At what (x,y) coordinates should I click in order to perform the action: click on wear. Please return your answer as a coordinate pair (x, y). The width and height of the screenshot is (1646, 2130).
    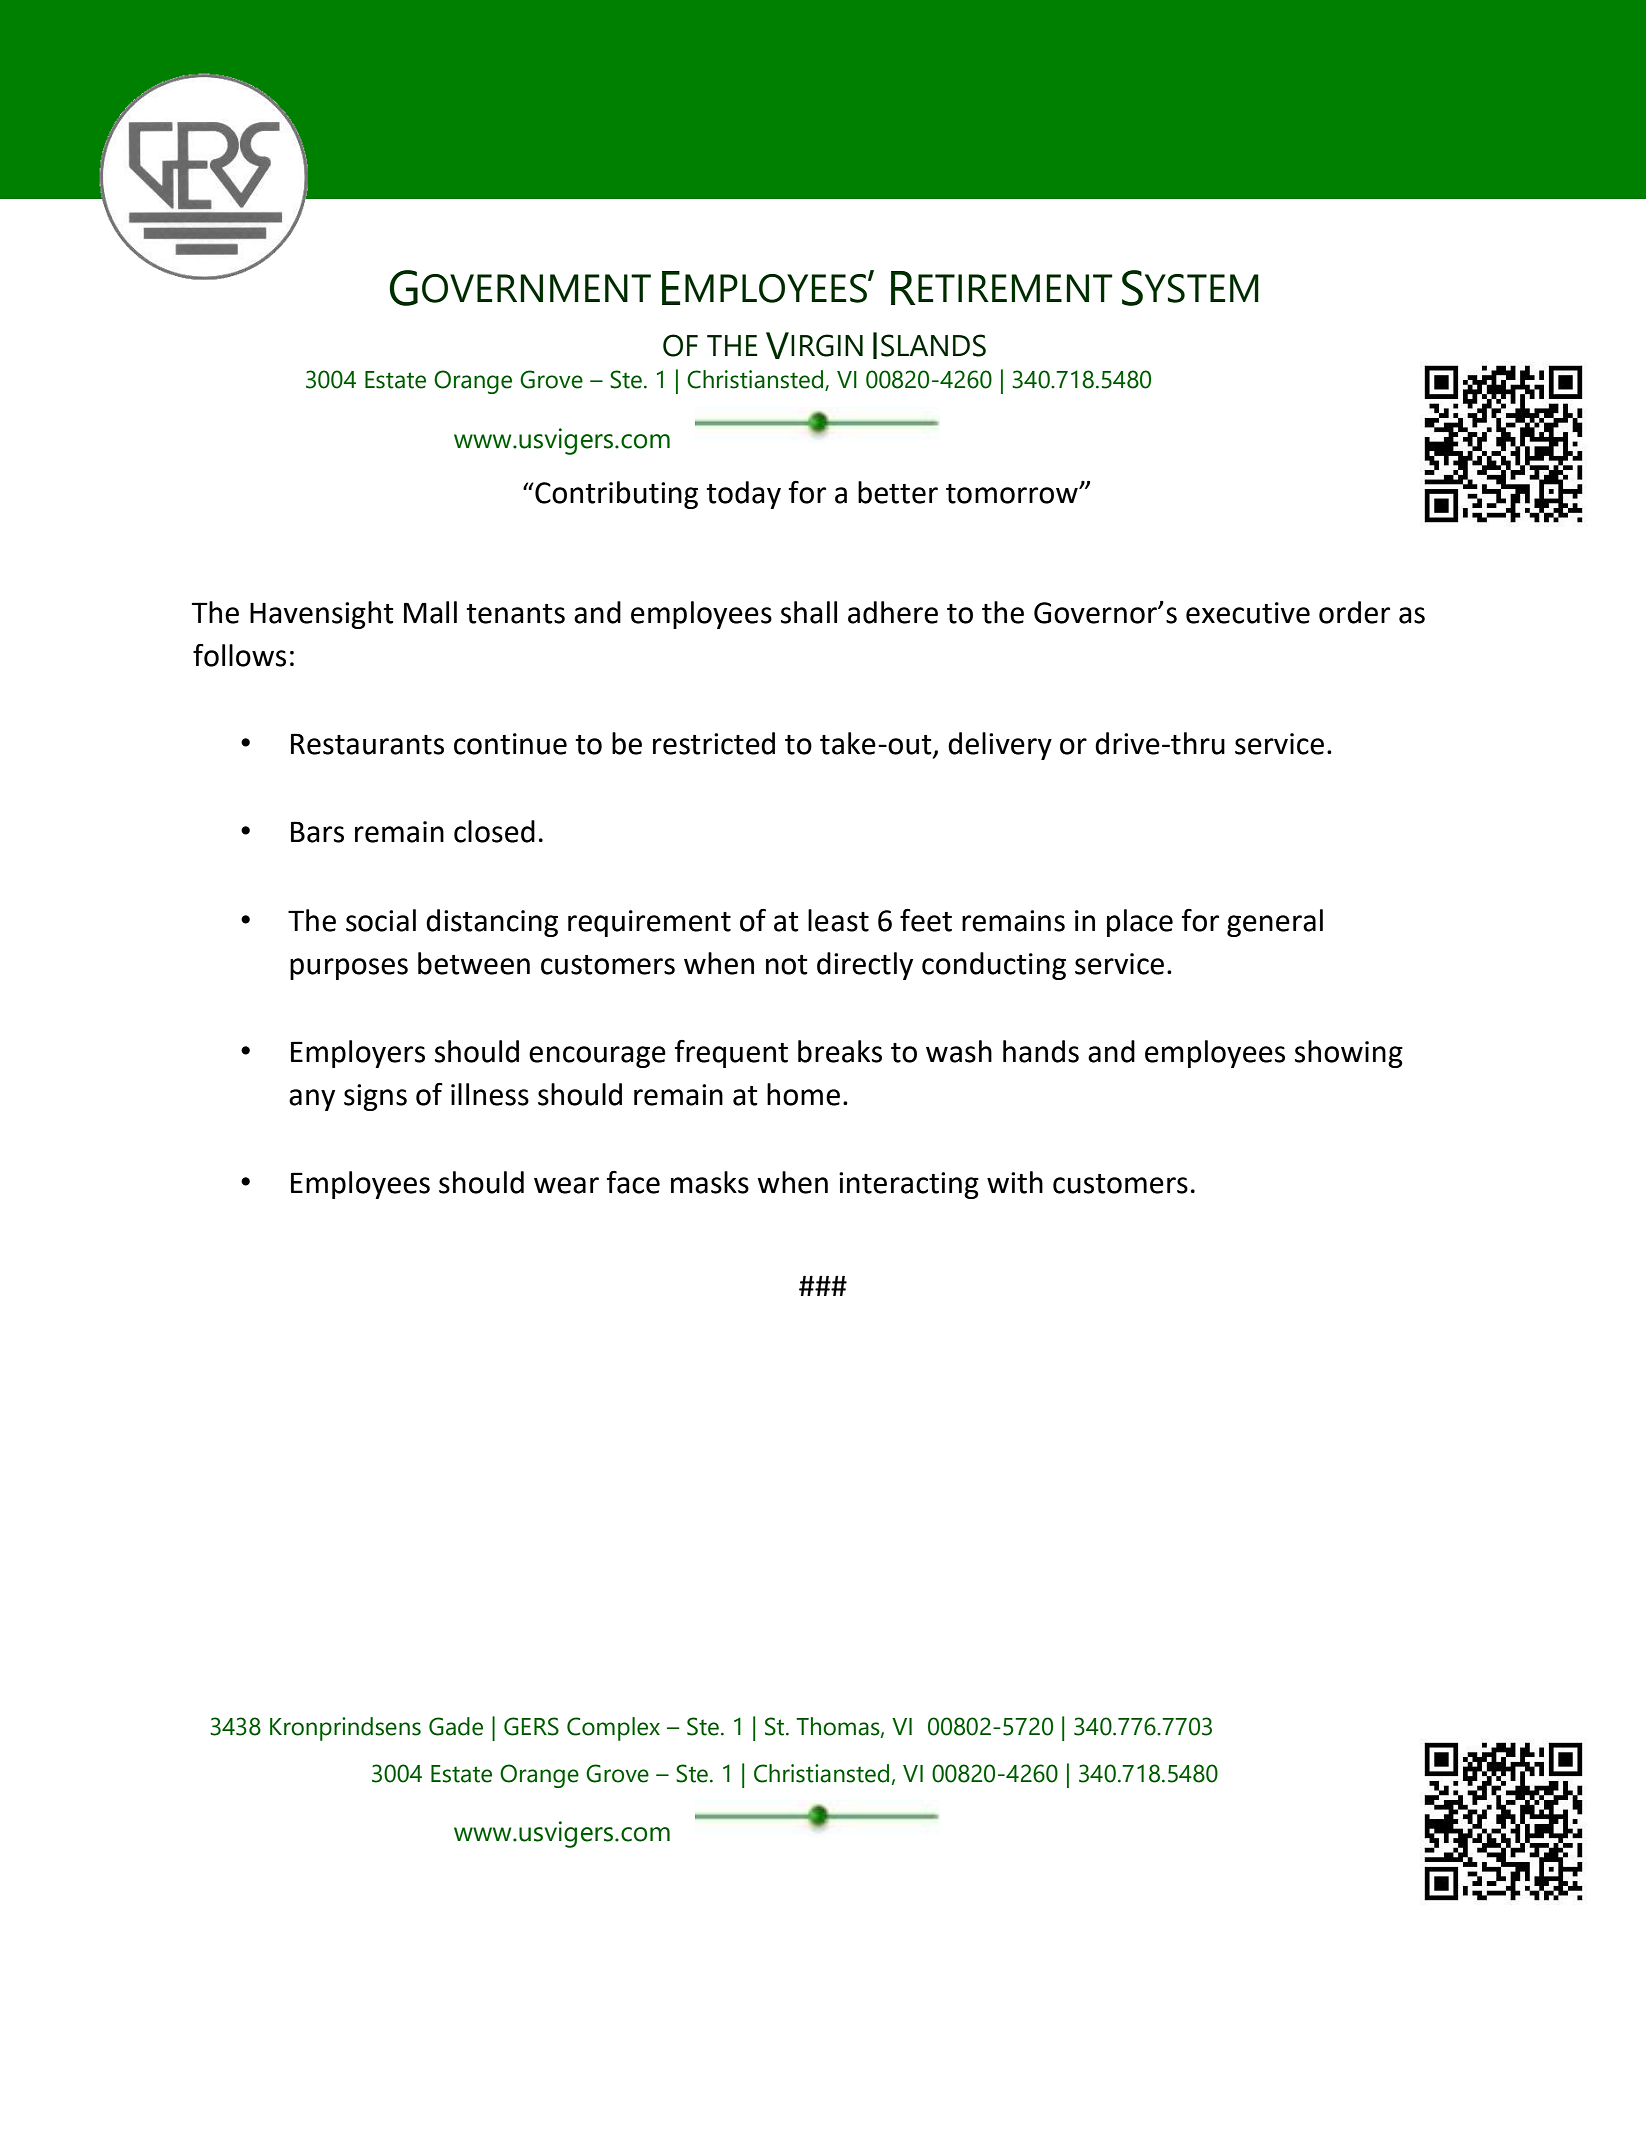
    Looking at the image, I should click on (566, 1185).
